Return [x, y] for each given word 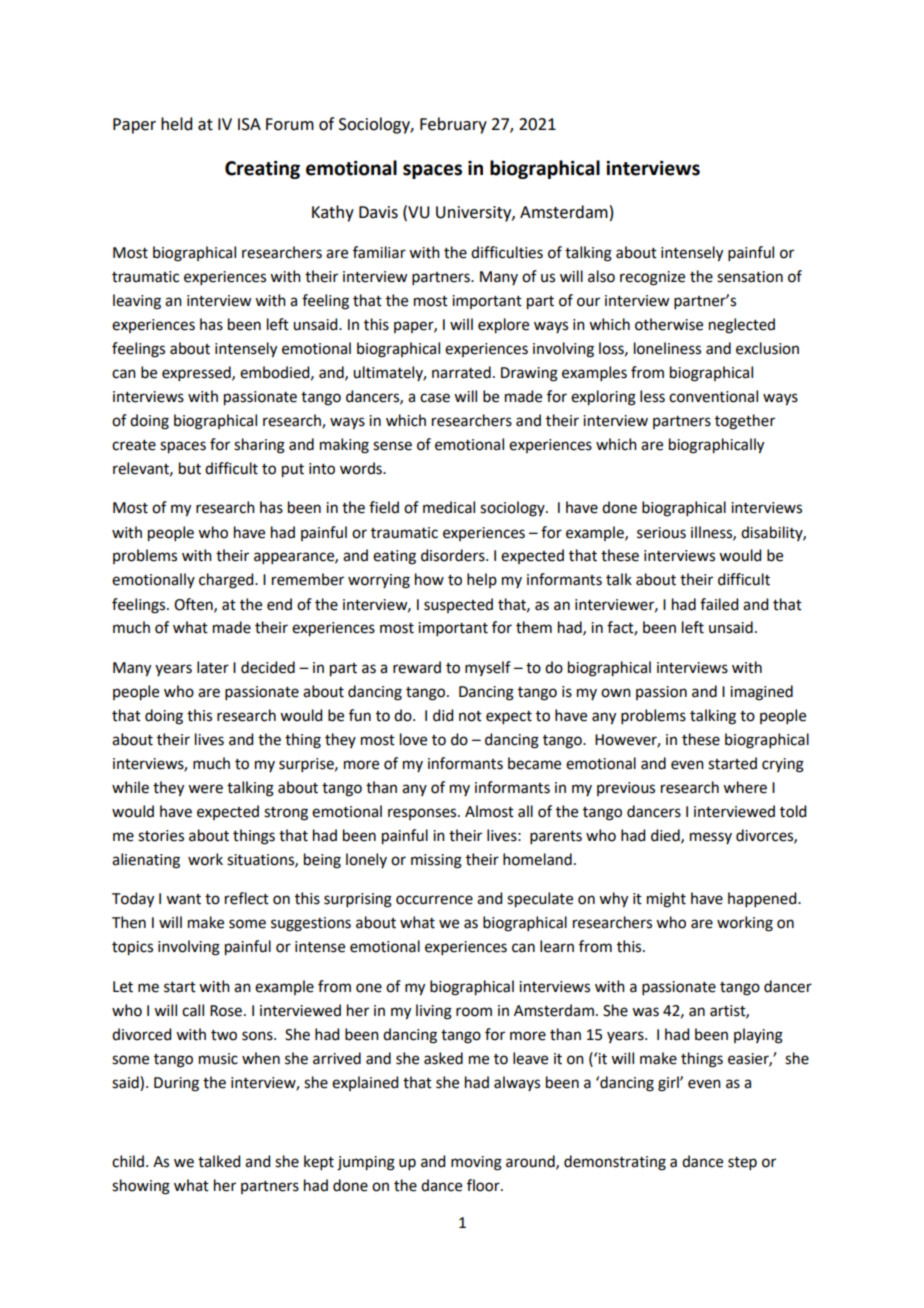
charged [227, 581]
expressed [197, 373]
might [666, 900]
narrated [461, 372]
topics [132, 948]
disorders [454, 555]
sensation [750, 277]
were [205, 789]
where [745, 787]
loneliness [667, 348]
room [474, 1012]
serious [661, 533]
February [453, 125]
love [413, 739]
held [176, 124]
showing [141, 1187]
